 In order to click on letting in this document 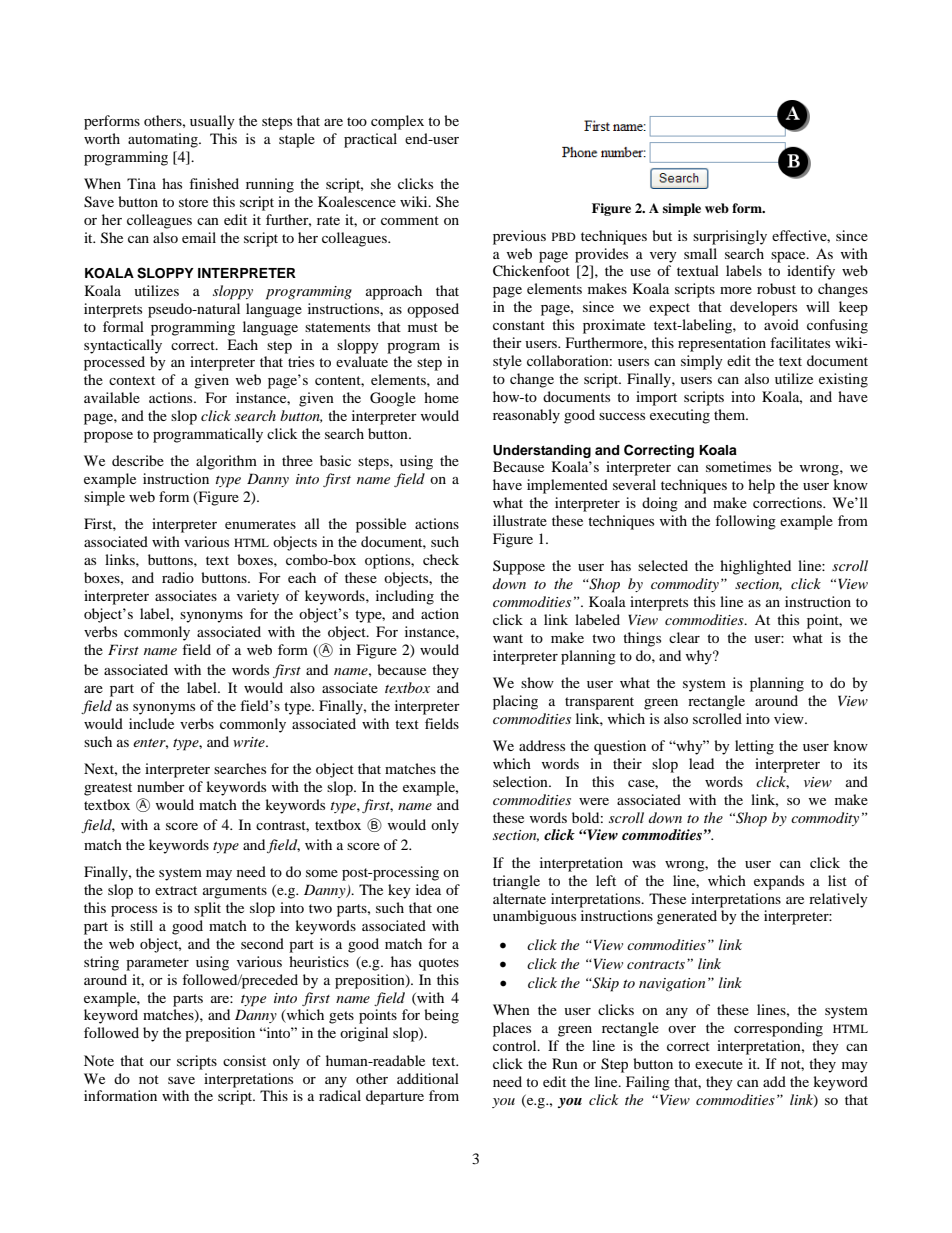, I will do `click(754, 747)`.
